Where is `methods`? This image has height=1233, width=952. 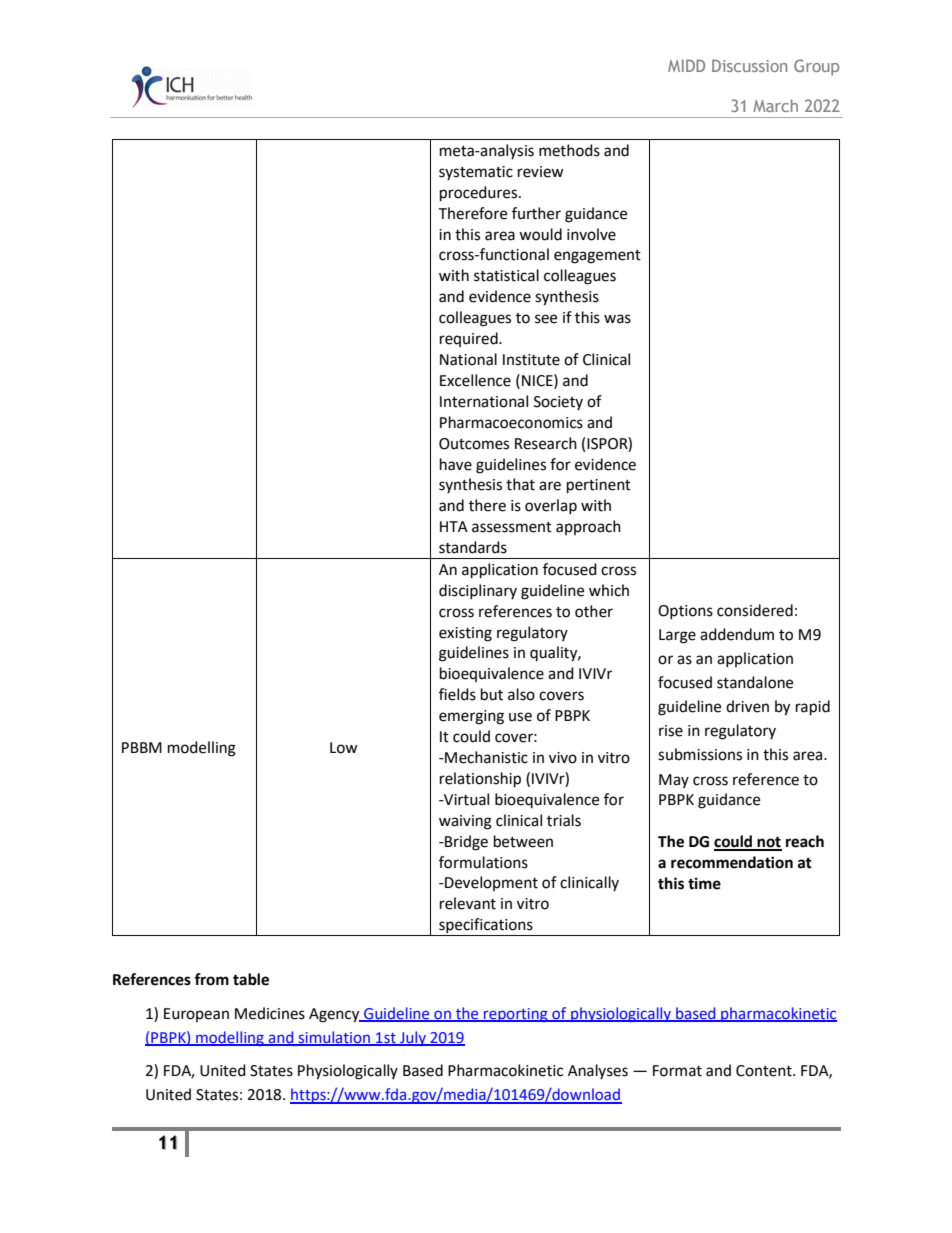
methods is located at coordinates (569, 150).
